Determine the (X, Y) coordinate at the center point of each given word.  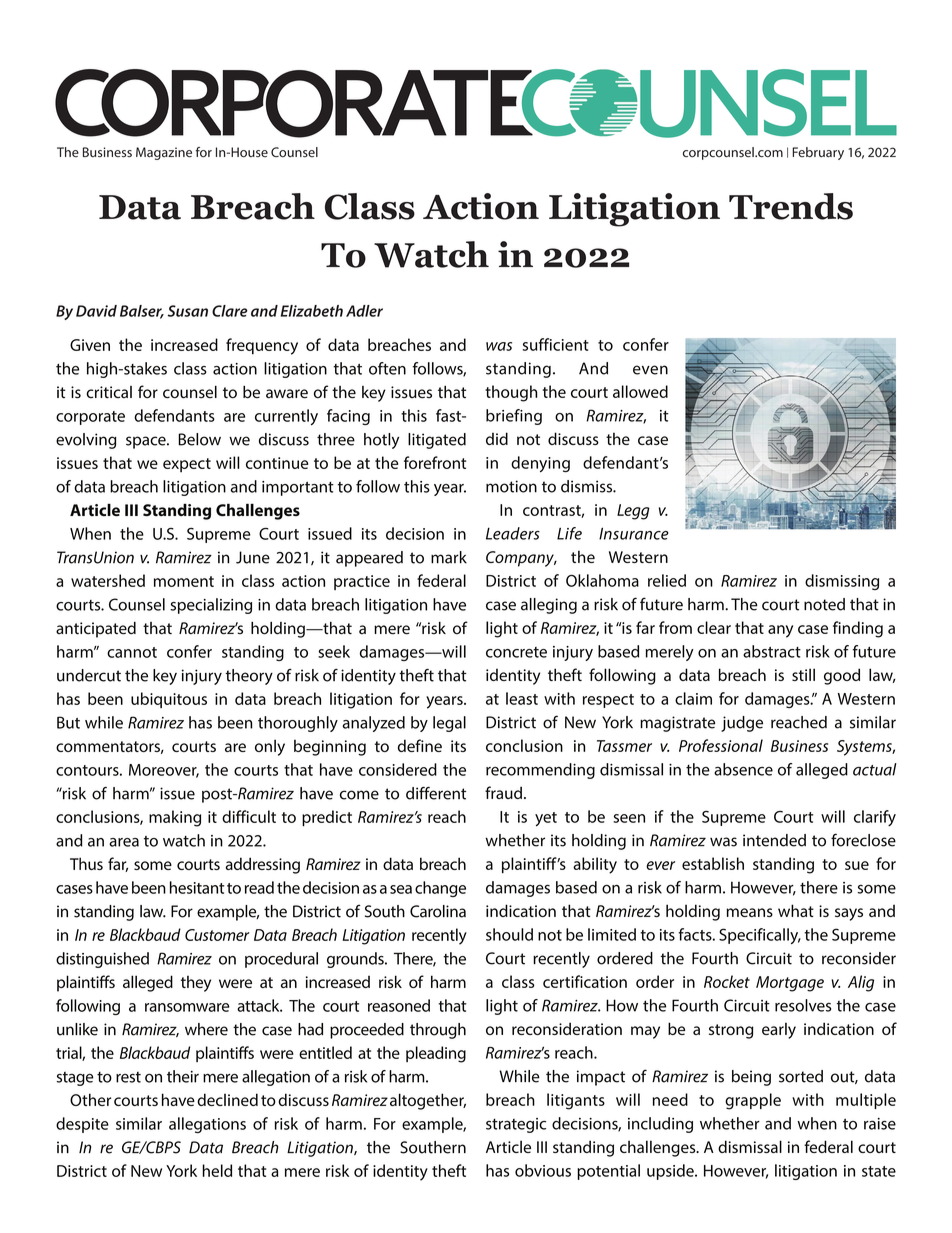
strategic (516, 1125)
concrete (516, 652)
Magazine (164, 153)
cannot (132, 652)
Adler (364, 311)
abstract (772, 651)
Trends (791, 206)
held (217, 1170)
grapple (753, 1101)
